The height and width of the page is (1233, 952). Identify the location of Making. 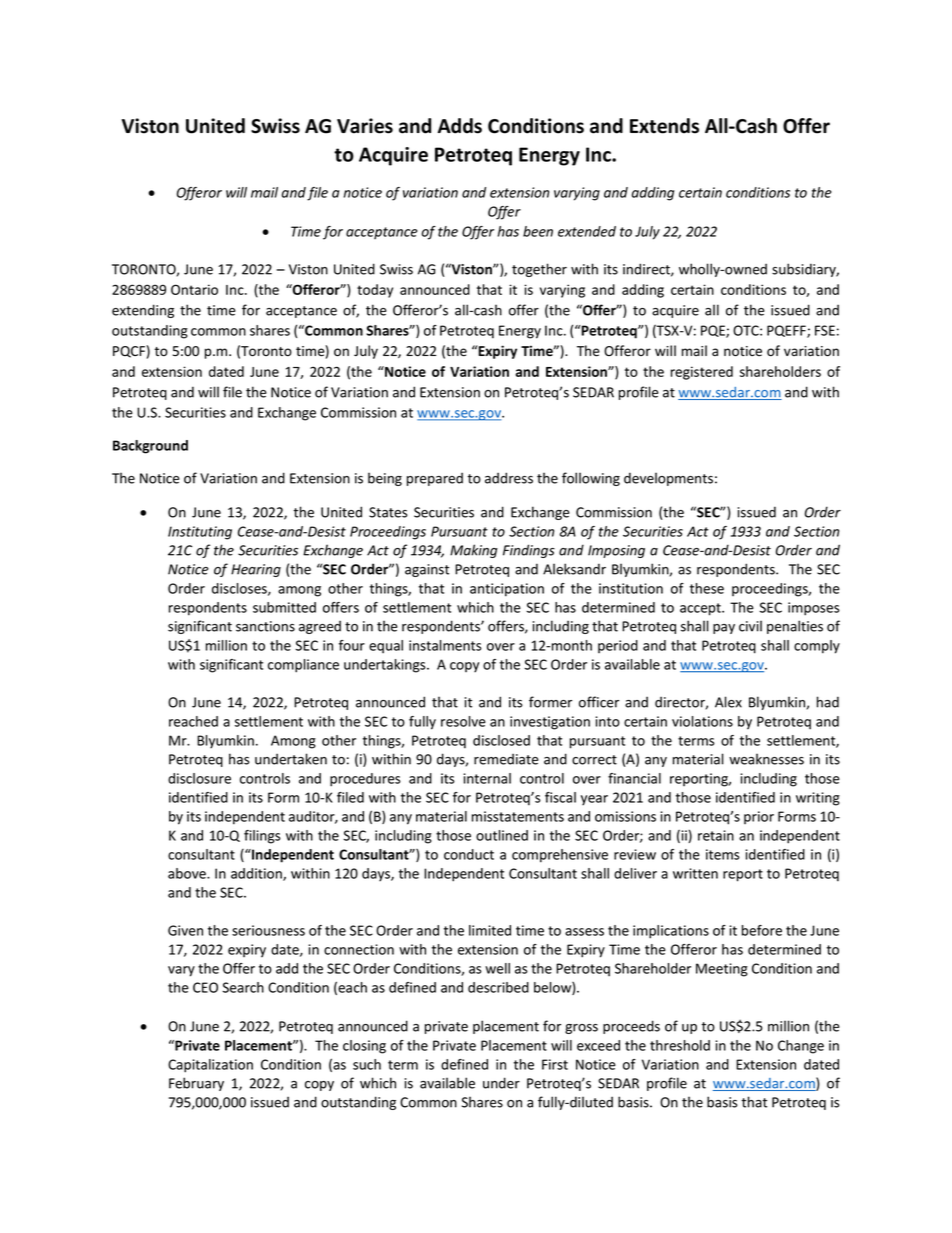
(474, 551).
